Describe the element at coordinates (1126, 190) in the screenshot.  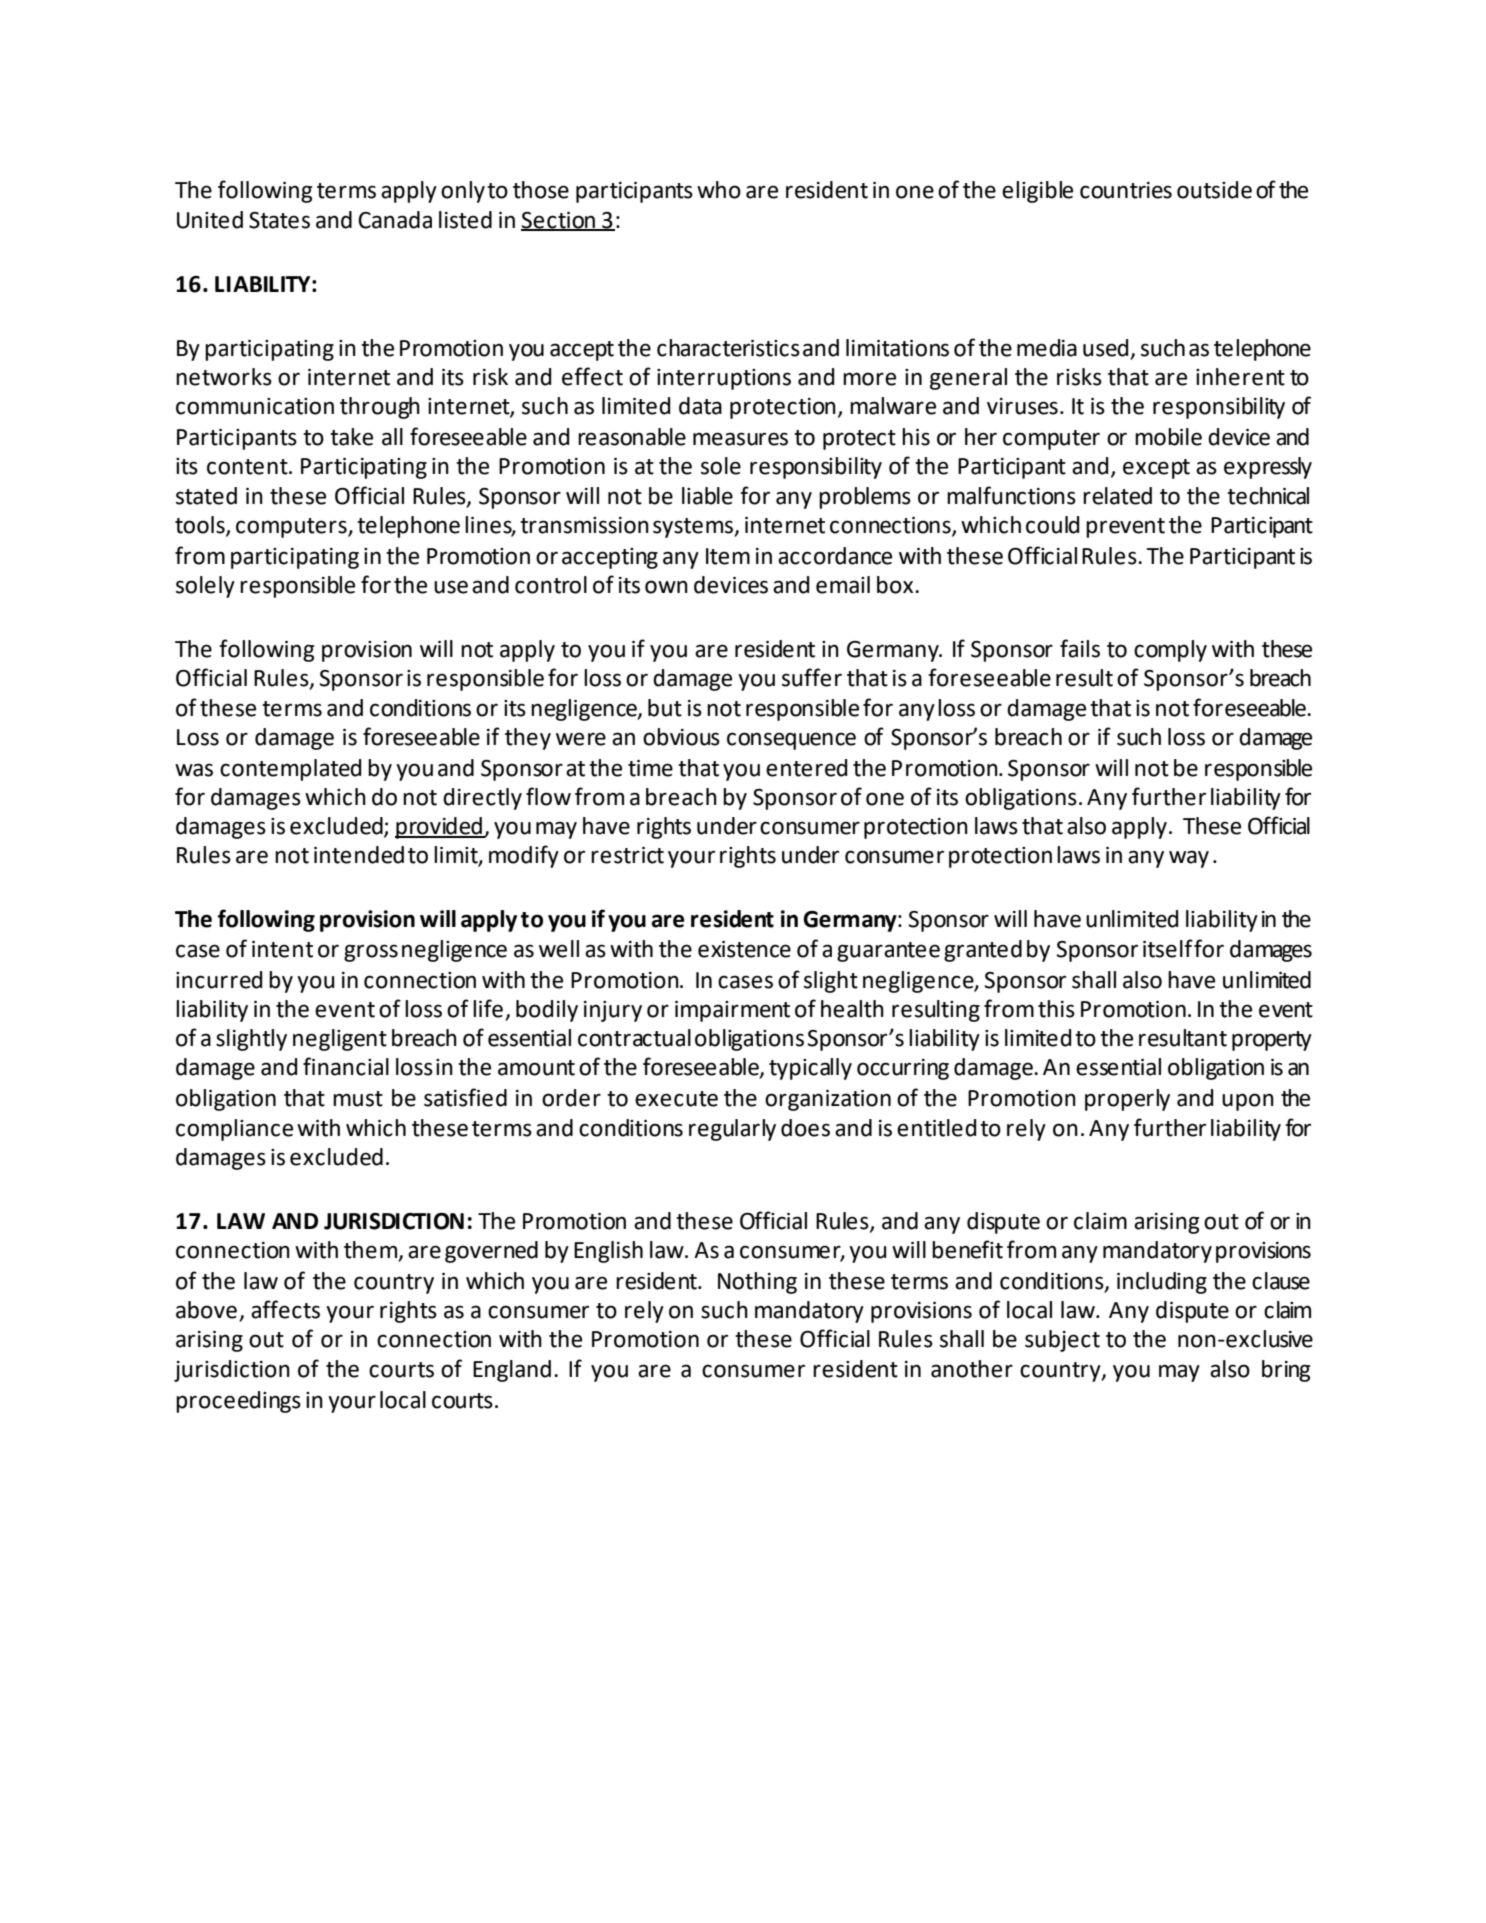
I see `countries` at that location.
